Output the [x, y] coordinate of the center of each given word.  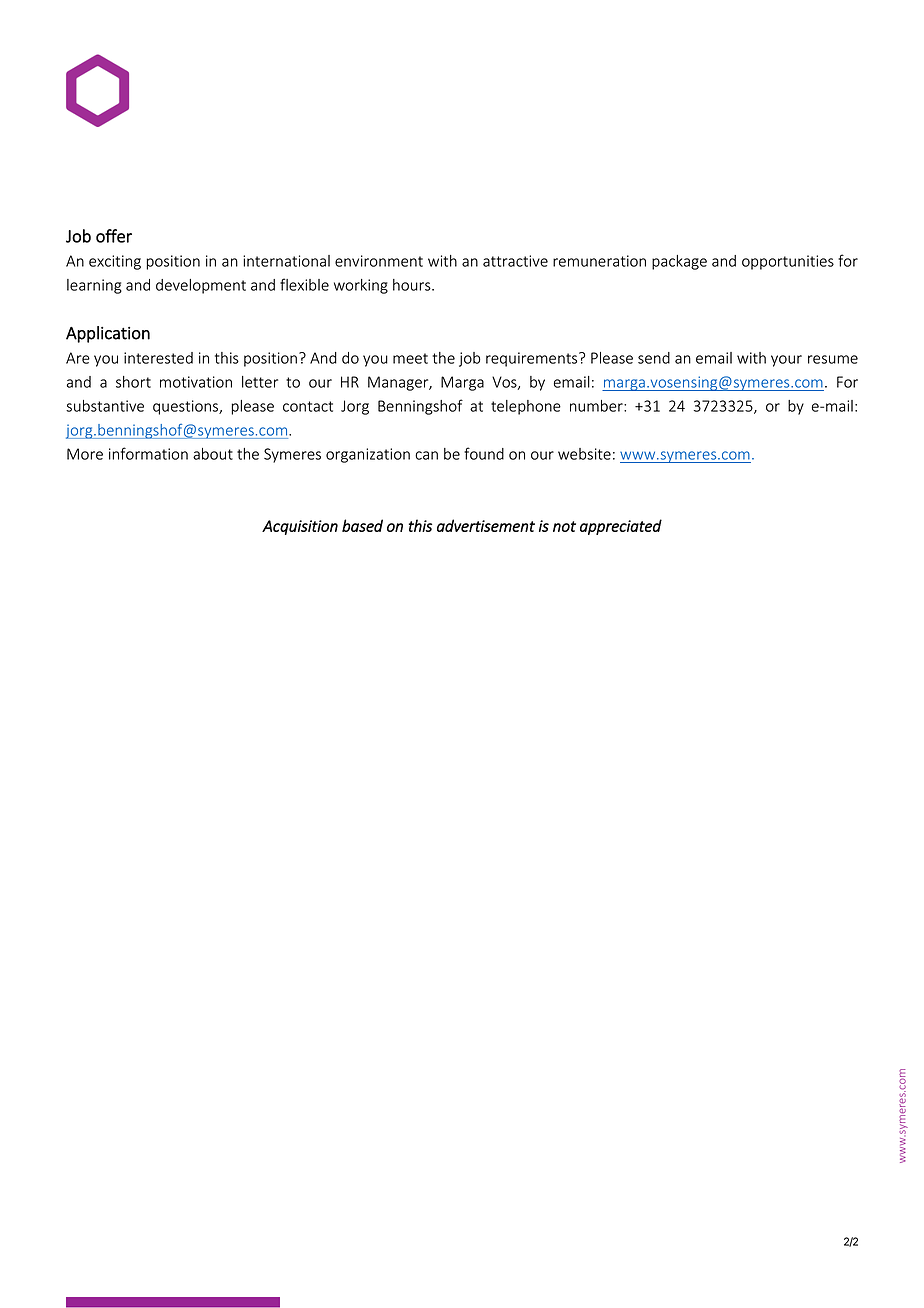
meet [410, 358]
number [597, 406]
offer [114, 236]
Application [108, 334]
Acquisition [300, 527]
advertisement [486, 525]
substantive [105, 406]
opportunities [788, 262]
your [786, 361]
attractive [515, 261]
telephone [526, 407]
